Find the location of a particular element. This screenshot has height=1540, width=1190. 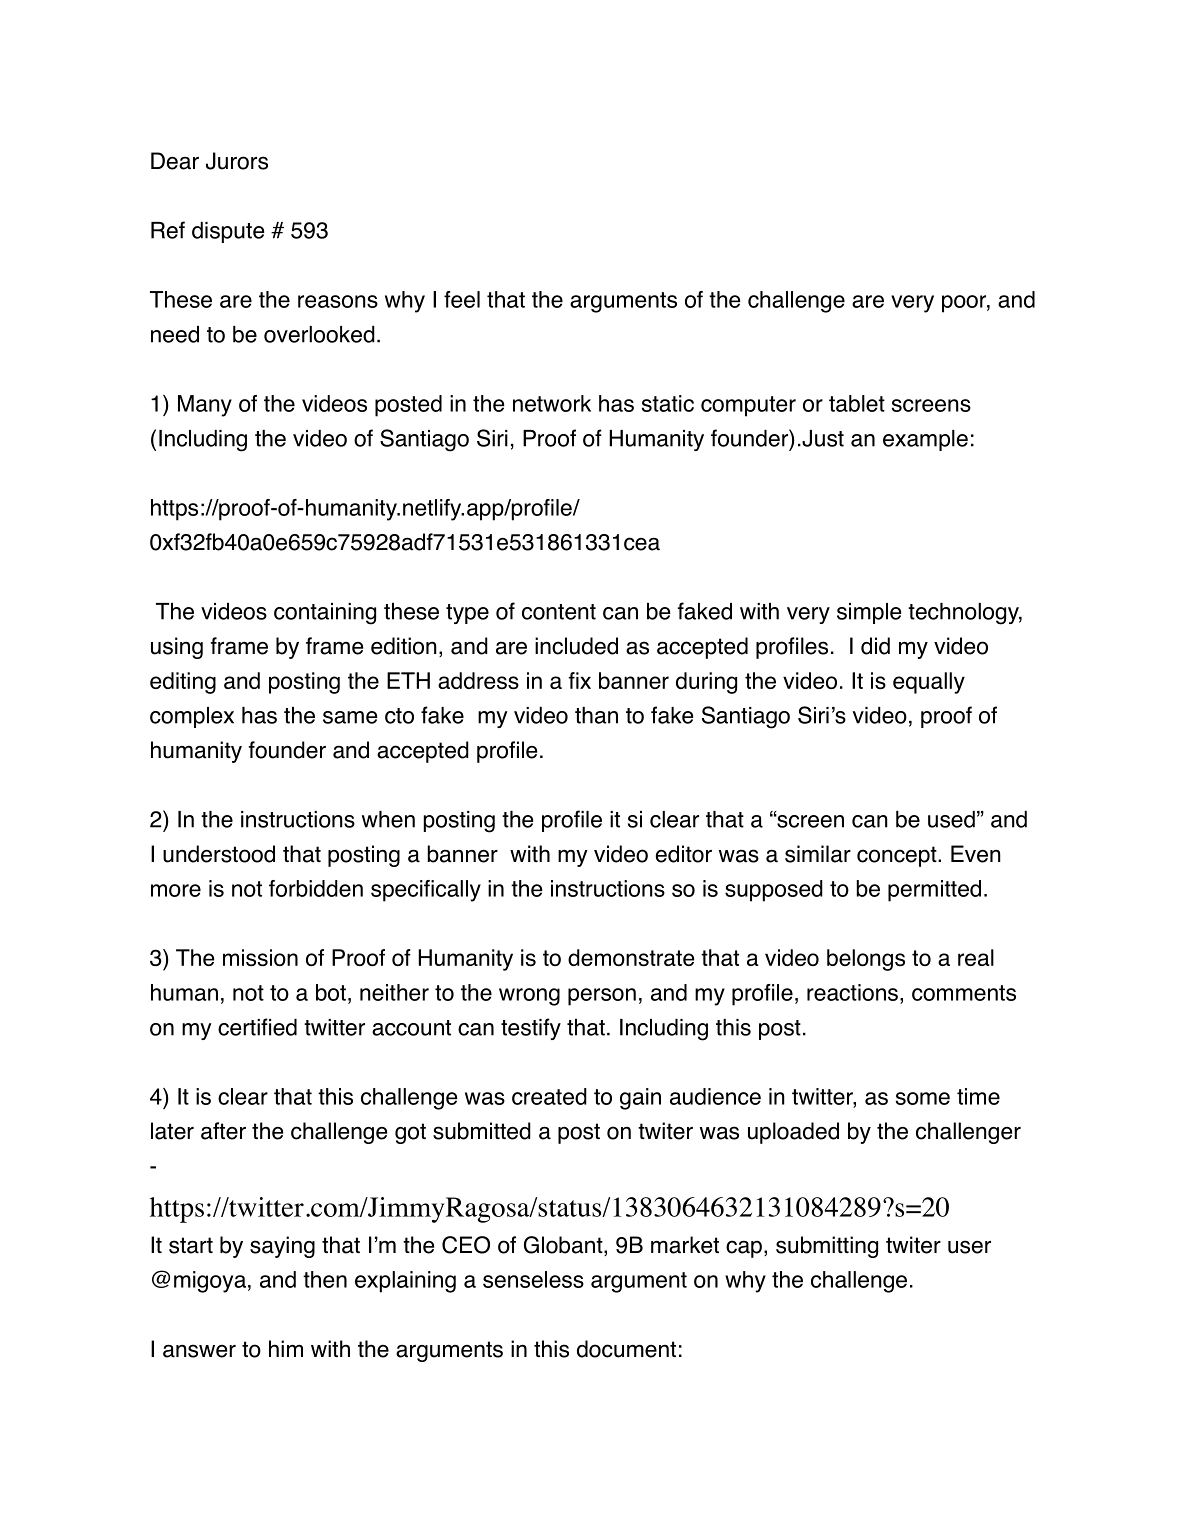

computer is located at coordinates (748, 406).
